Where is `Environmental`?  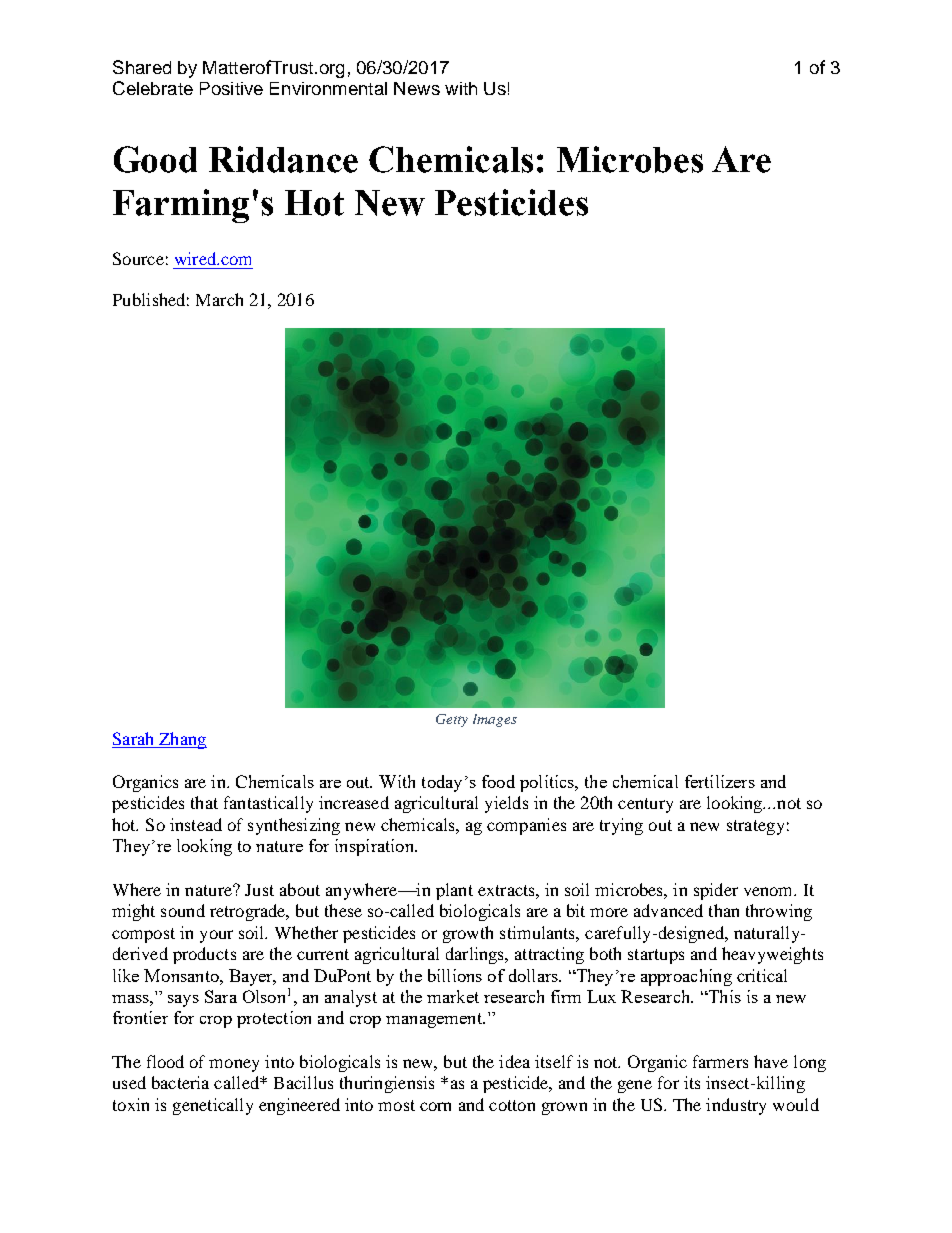
Environmental is located at coordinates (328, 88).
